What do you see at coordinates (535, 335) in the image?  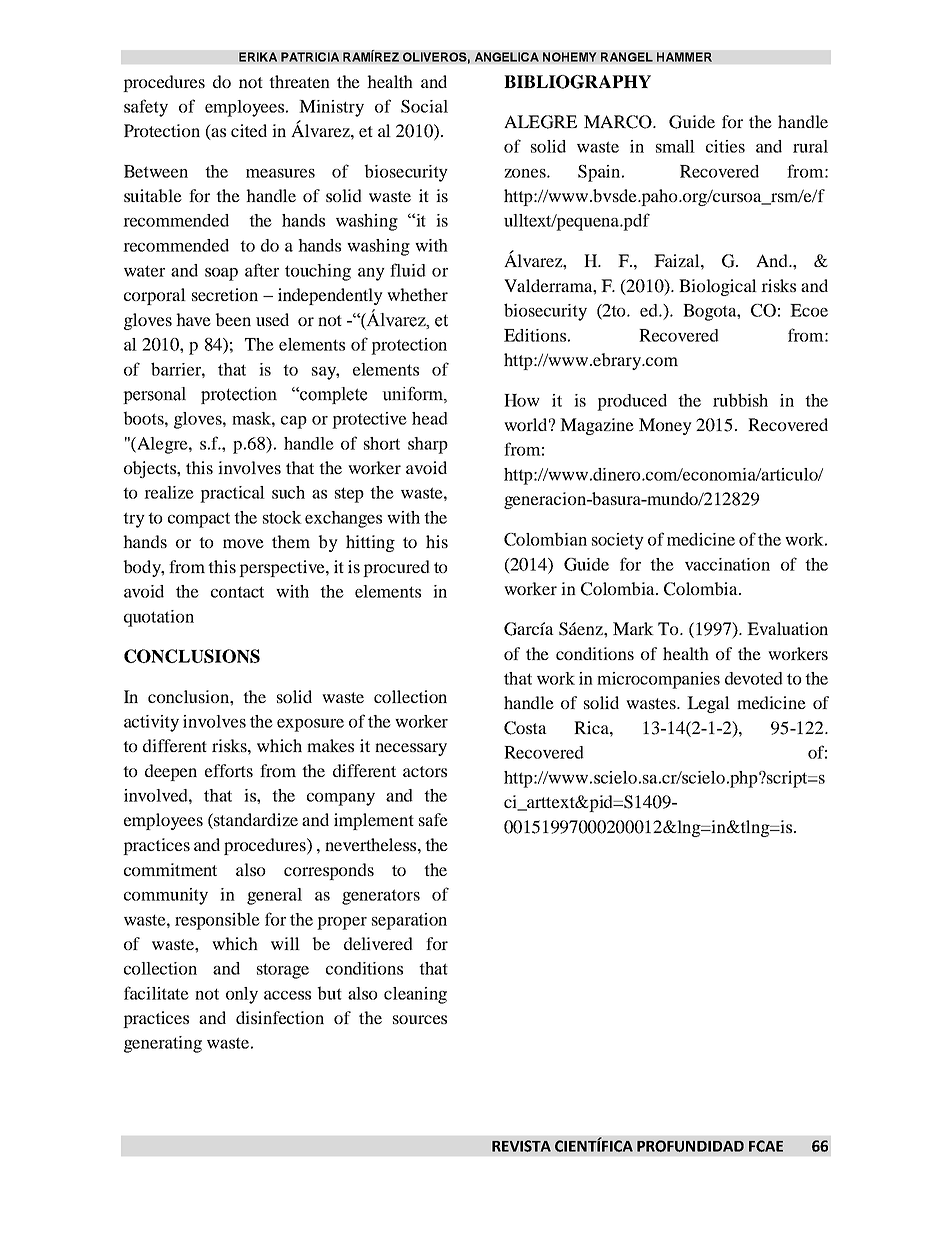 I see `Editions` at bounding box center [535, 335].
